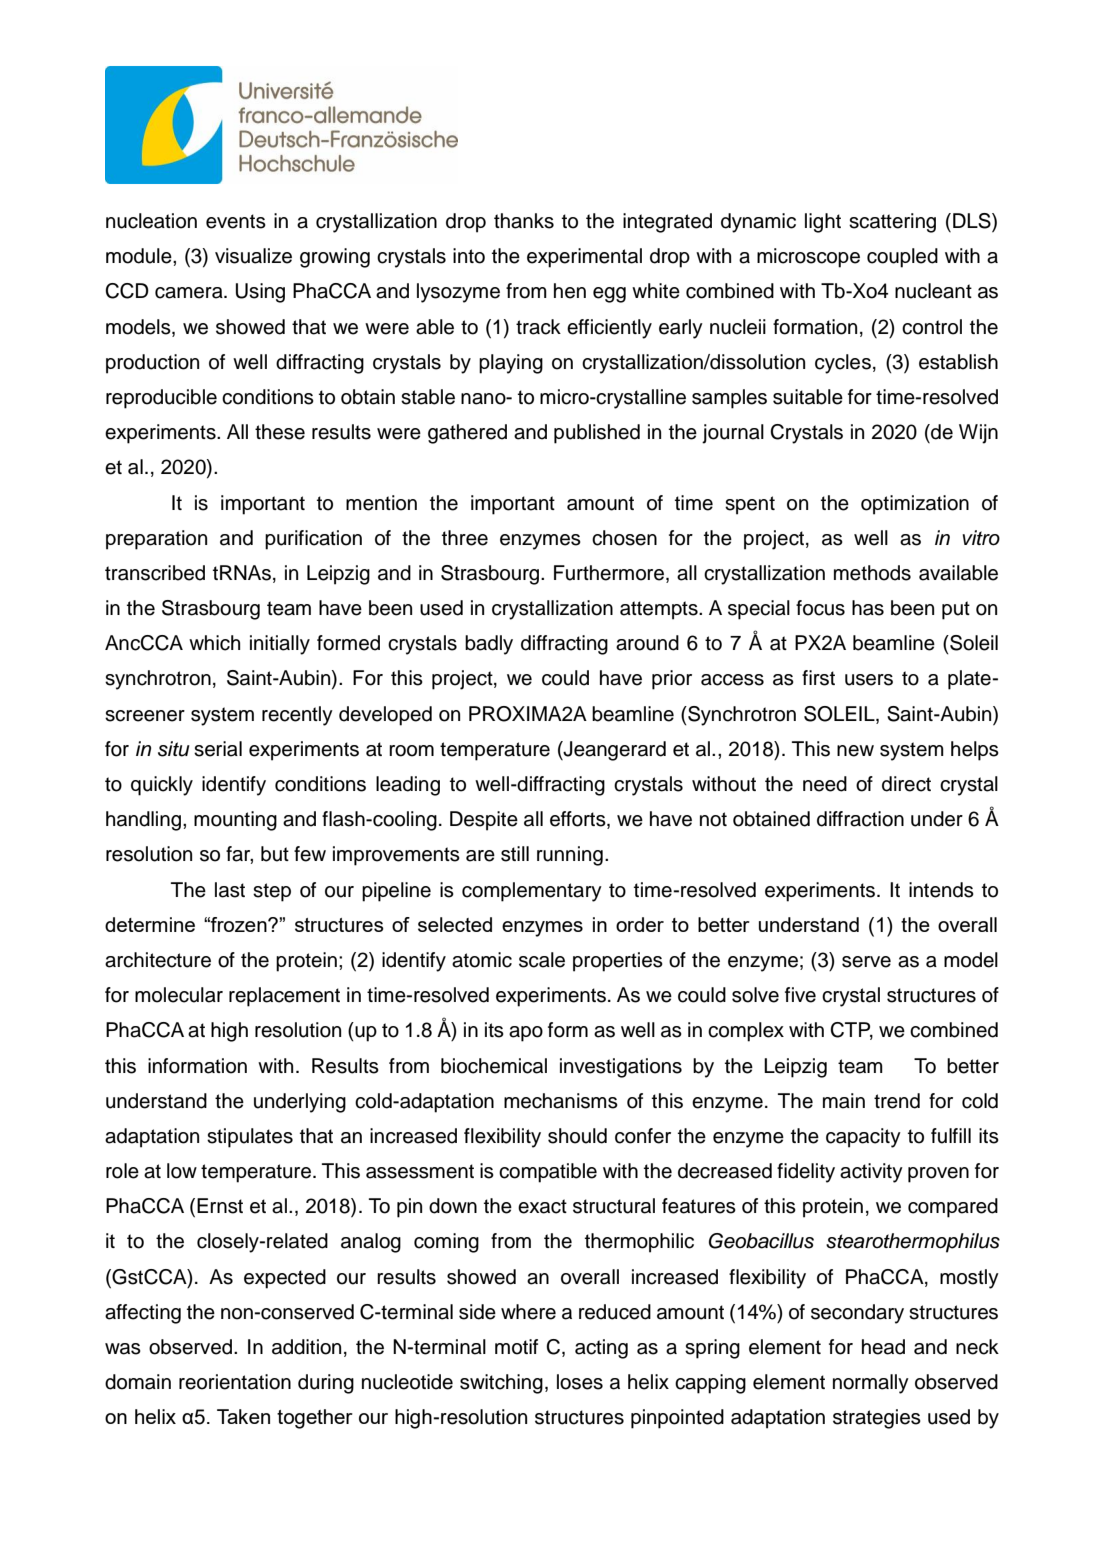 The width and height of the screenshot is (1104, 1561). What do you see at coordinates (872, 573) in the screenshot?
I see `methods` at bounding box center [872, 573].
